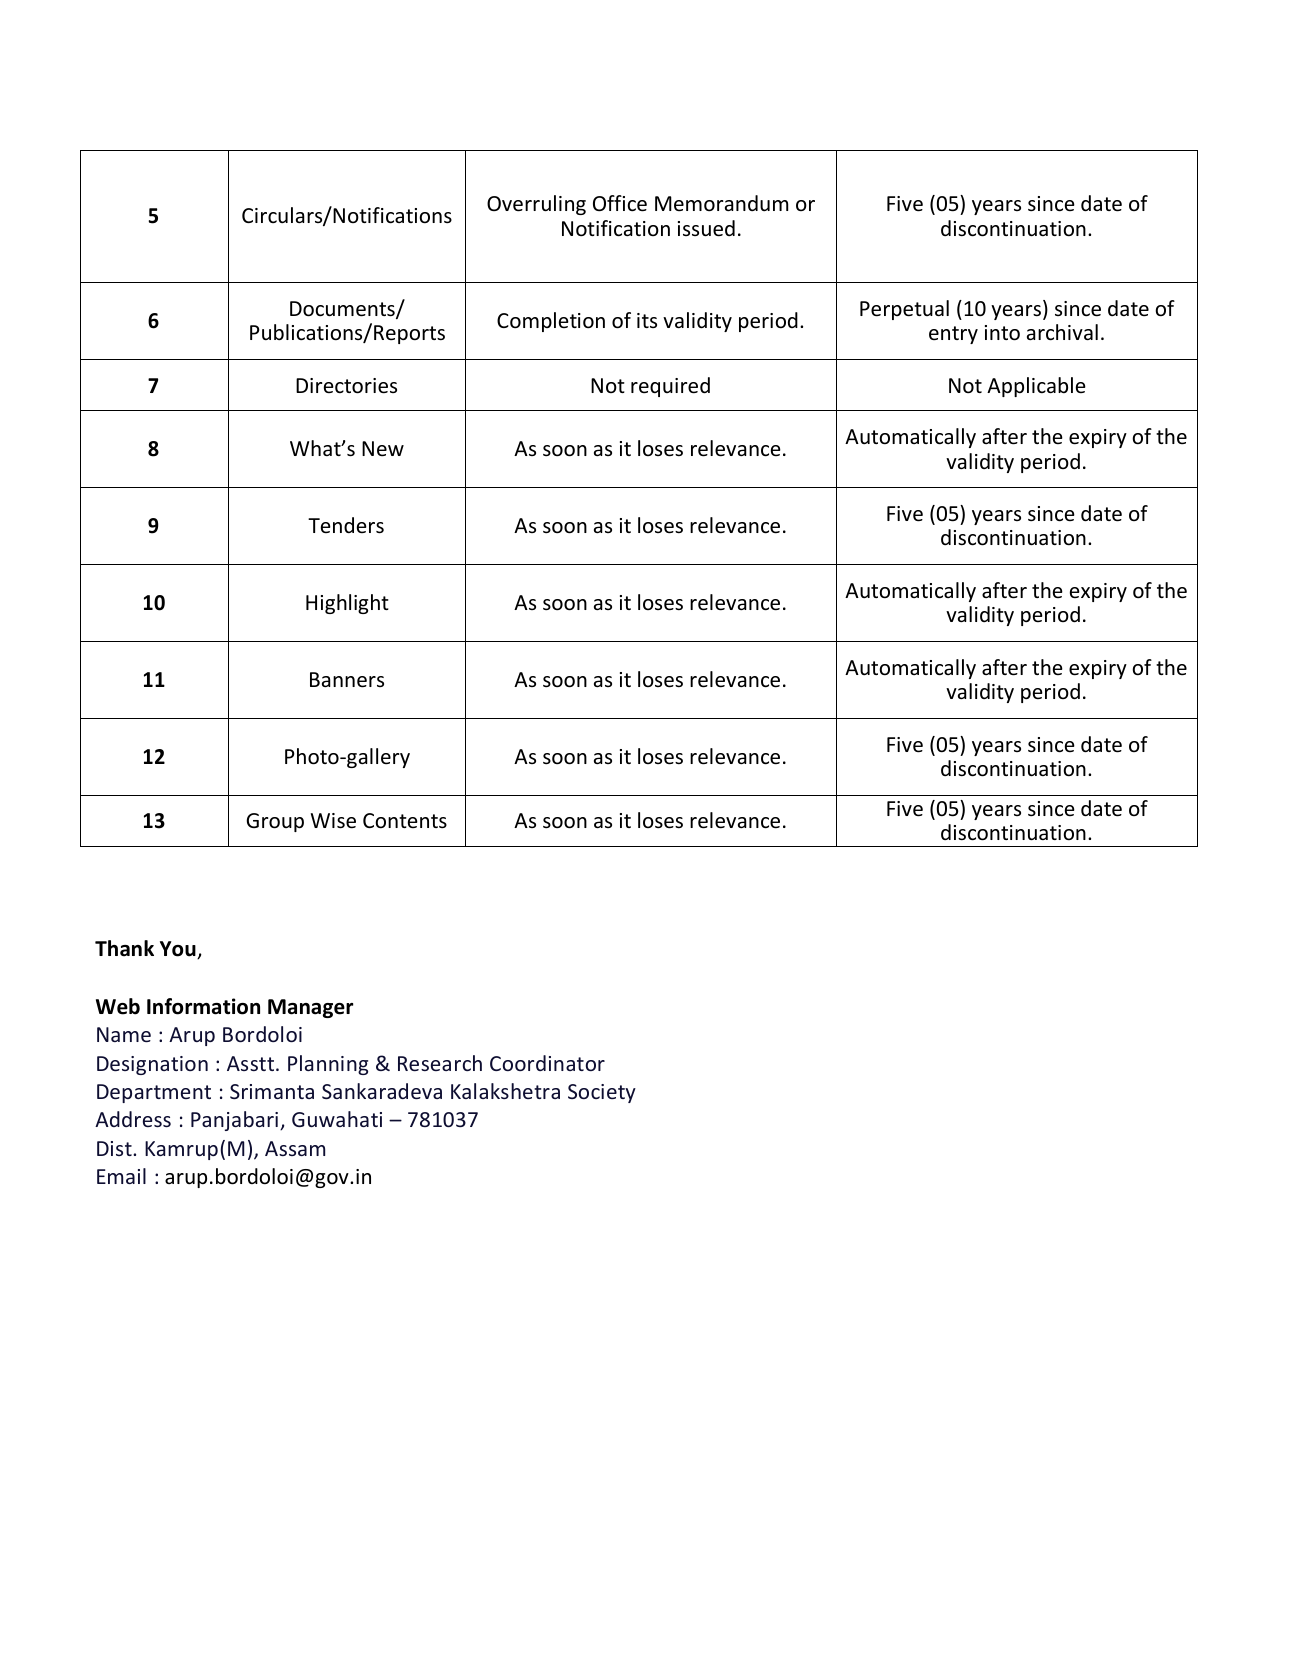  I want to click on Perpetual, so click(904, 310).
